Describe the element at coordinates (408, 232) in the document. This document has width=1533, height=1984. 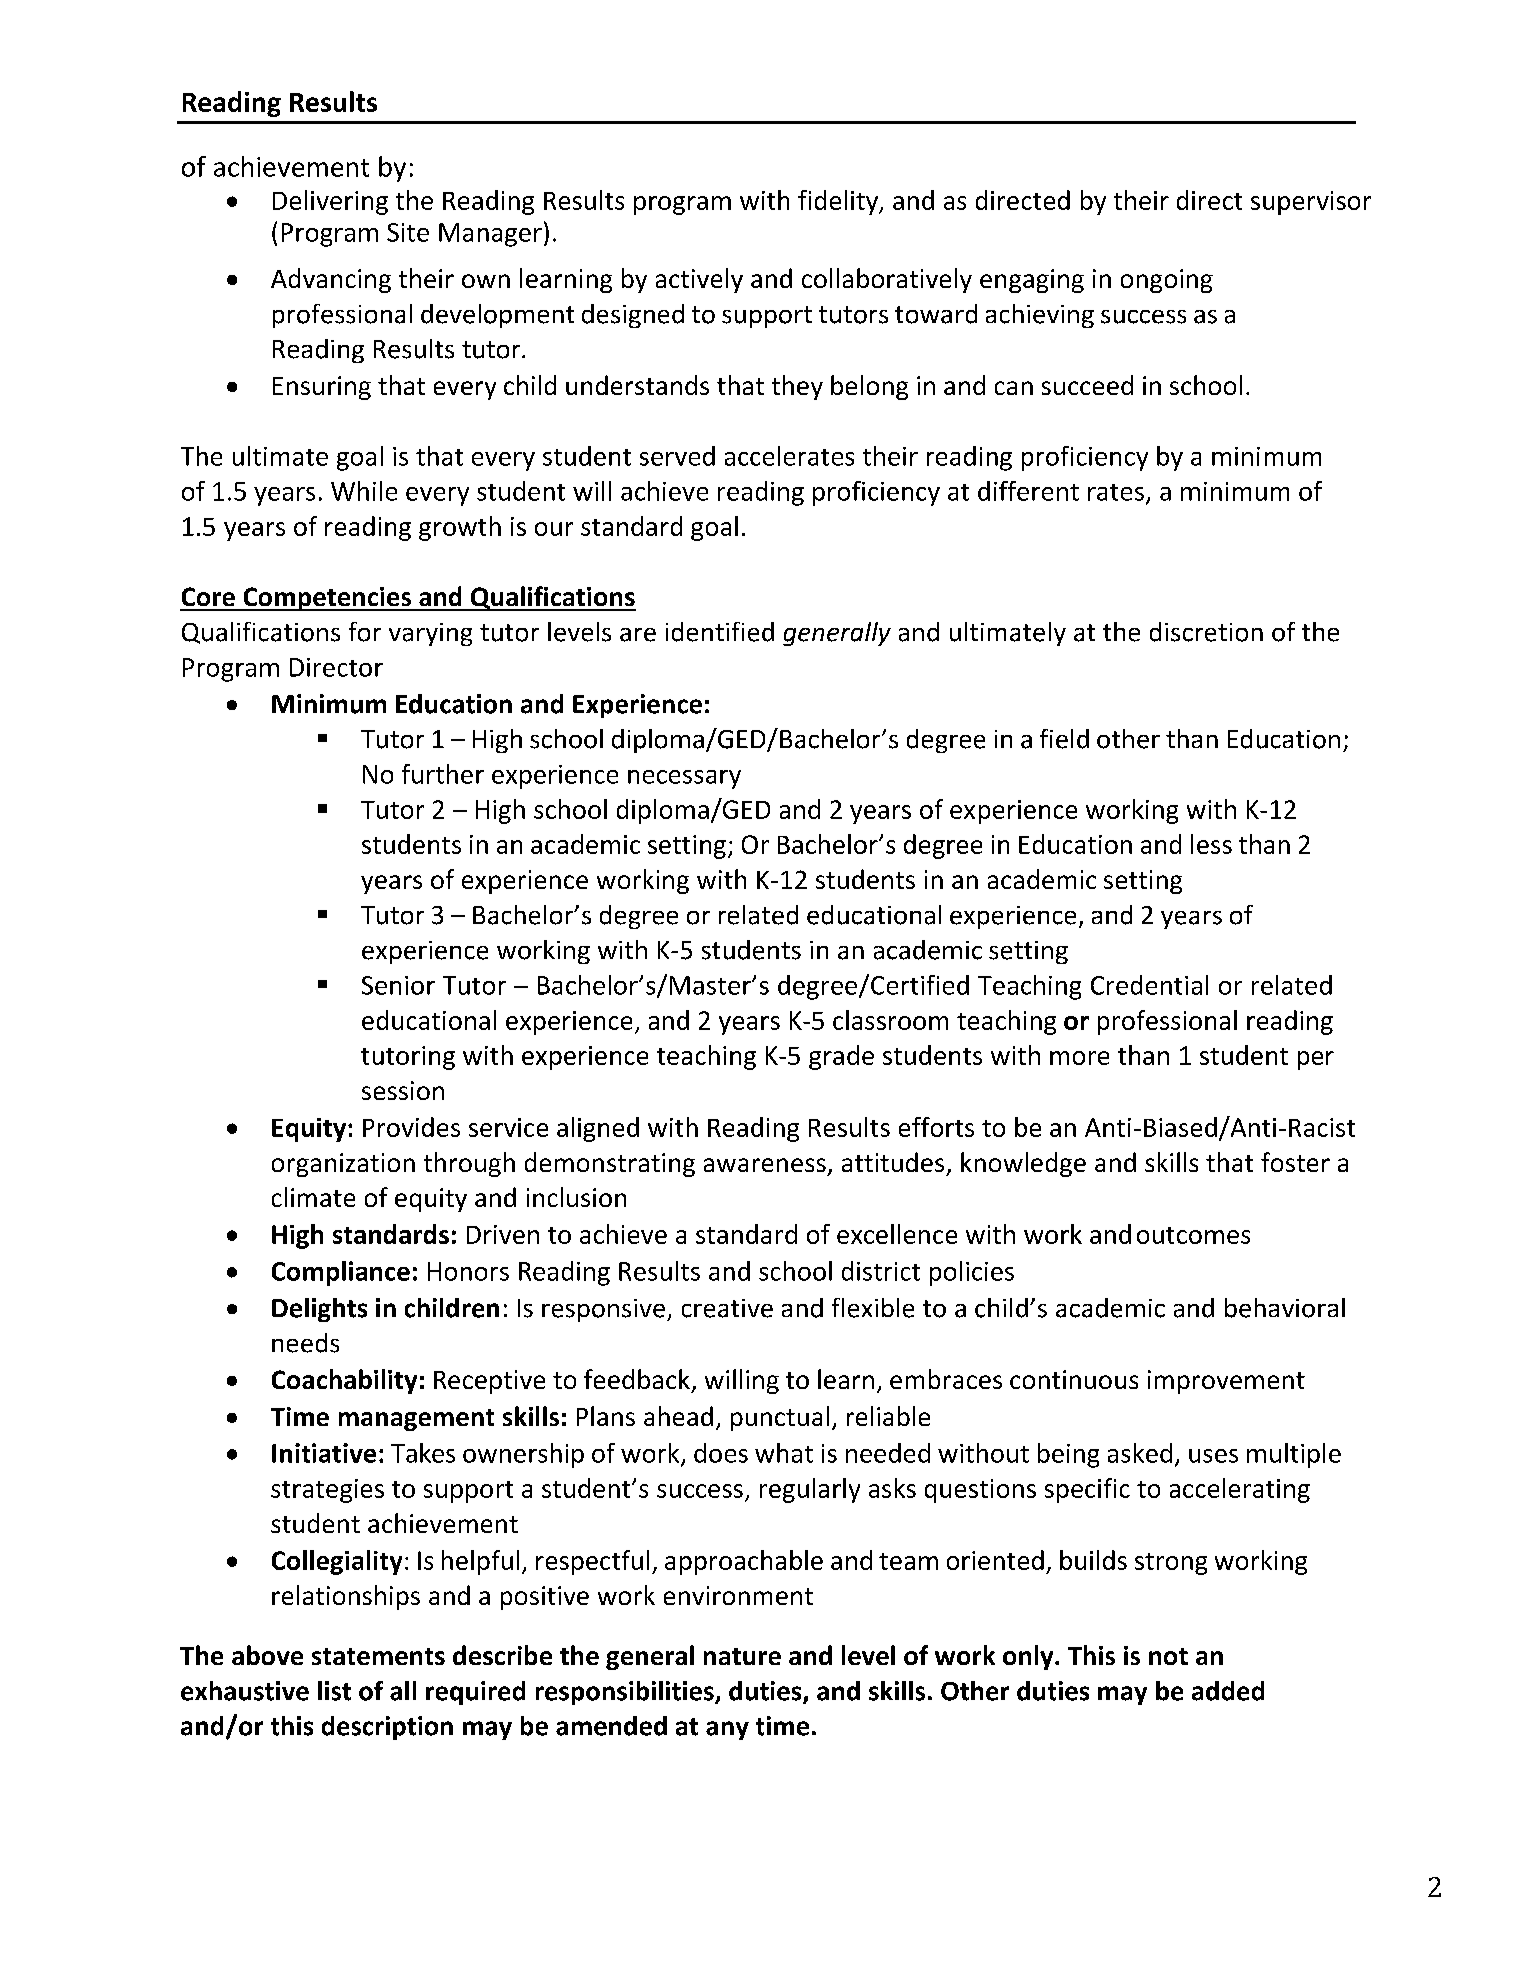
I see `Site` at that location.
